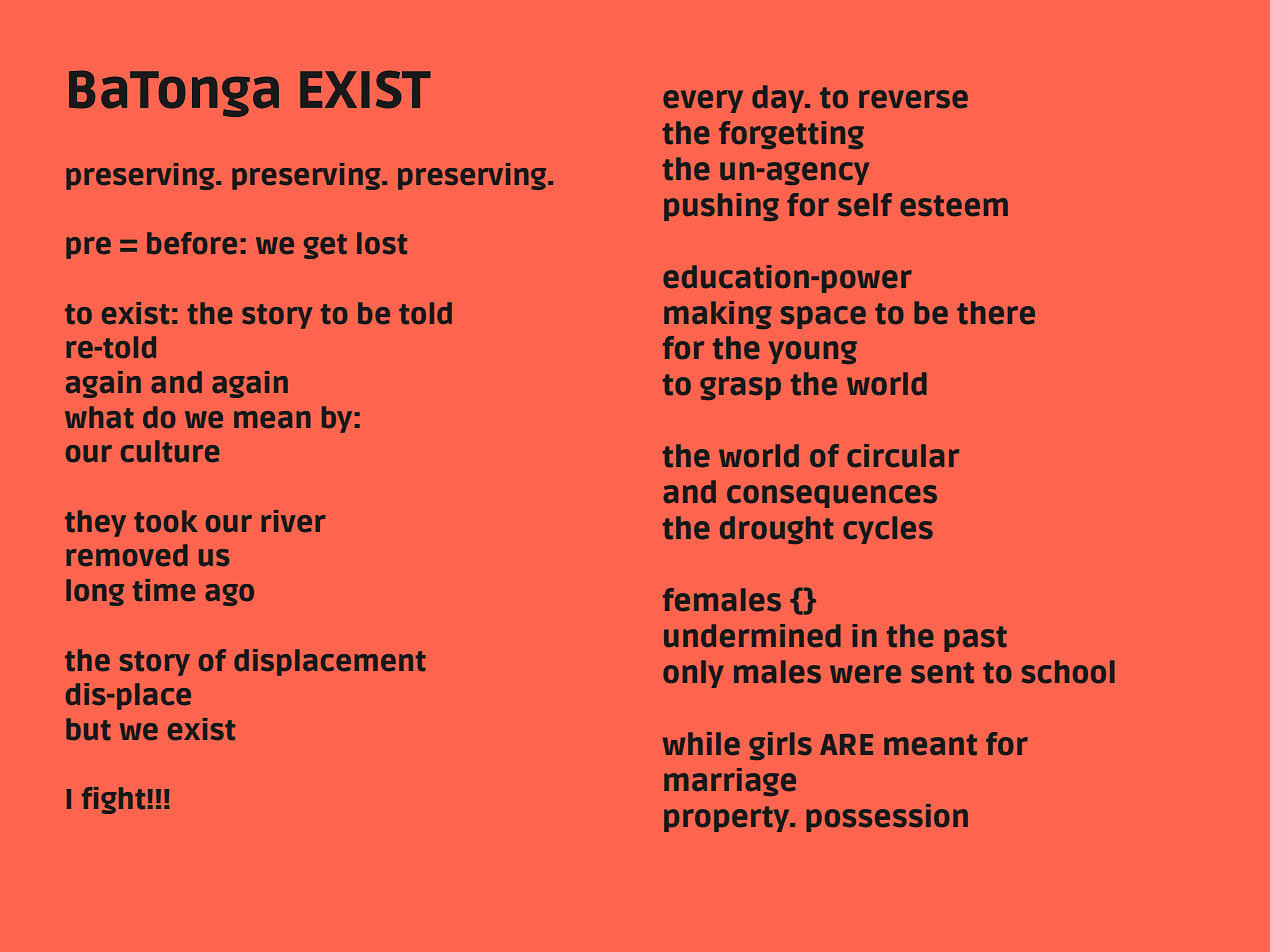  What do you see at coordinates (740, 388) in the image?
I see `grasp` at bounding box center [740, 388].
